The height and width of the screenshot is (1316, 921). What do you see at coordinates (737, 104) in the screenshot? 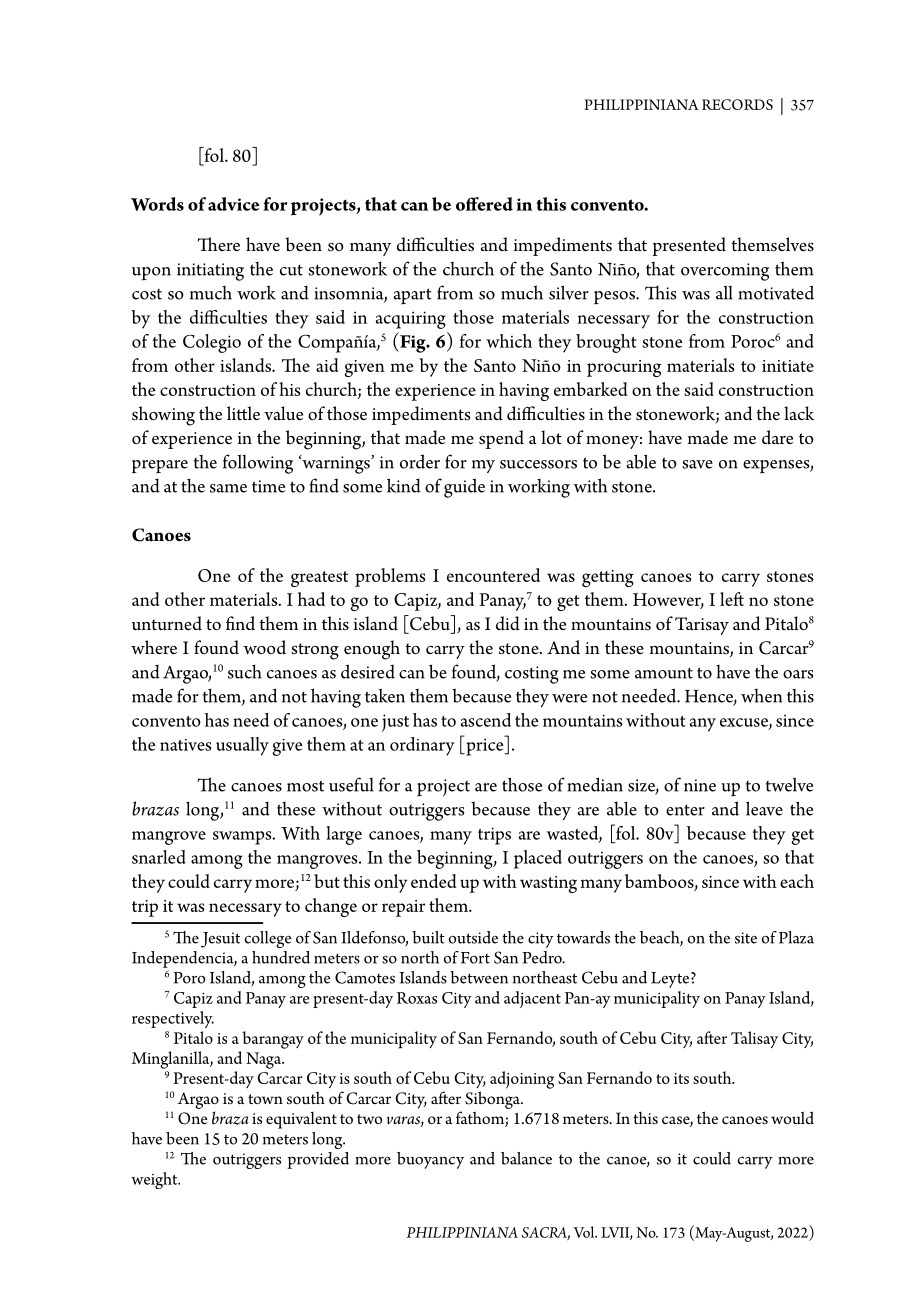
I see `RECORDS` at bounding box center [737, 104].
